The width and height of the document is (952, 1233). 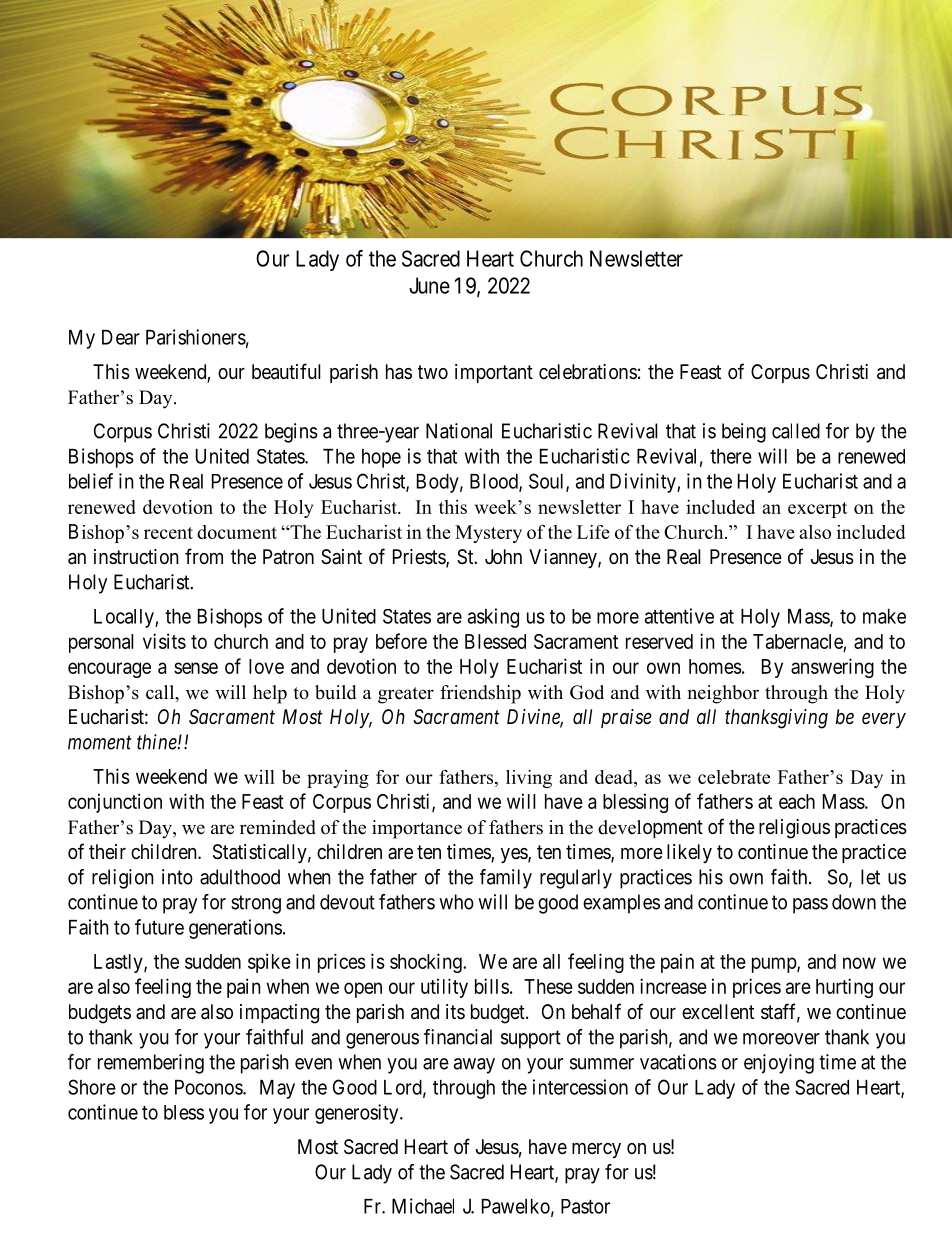 What do you see at coordinates (196, 668) in the document?
I see `sense` at bounding box center [196, 668].
